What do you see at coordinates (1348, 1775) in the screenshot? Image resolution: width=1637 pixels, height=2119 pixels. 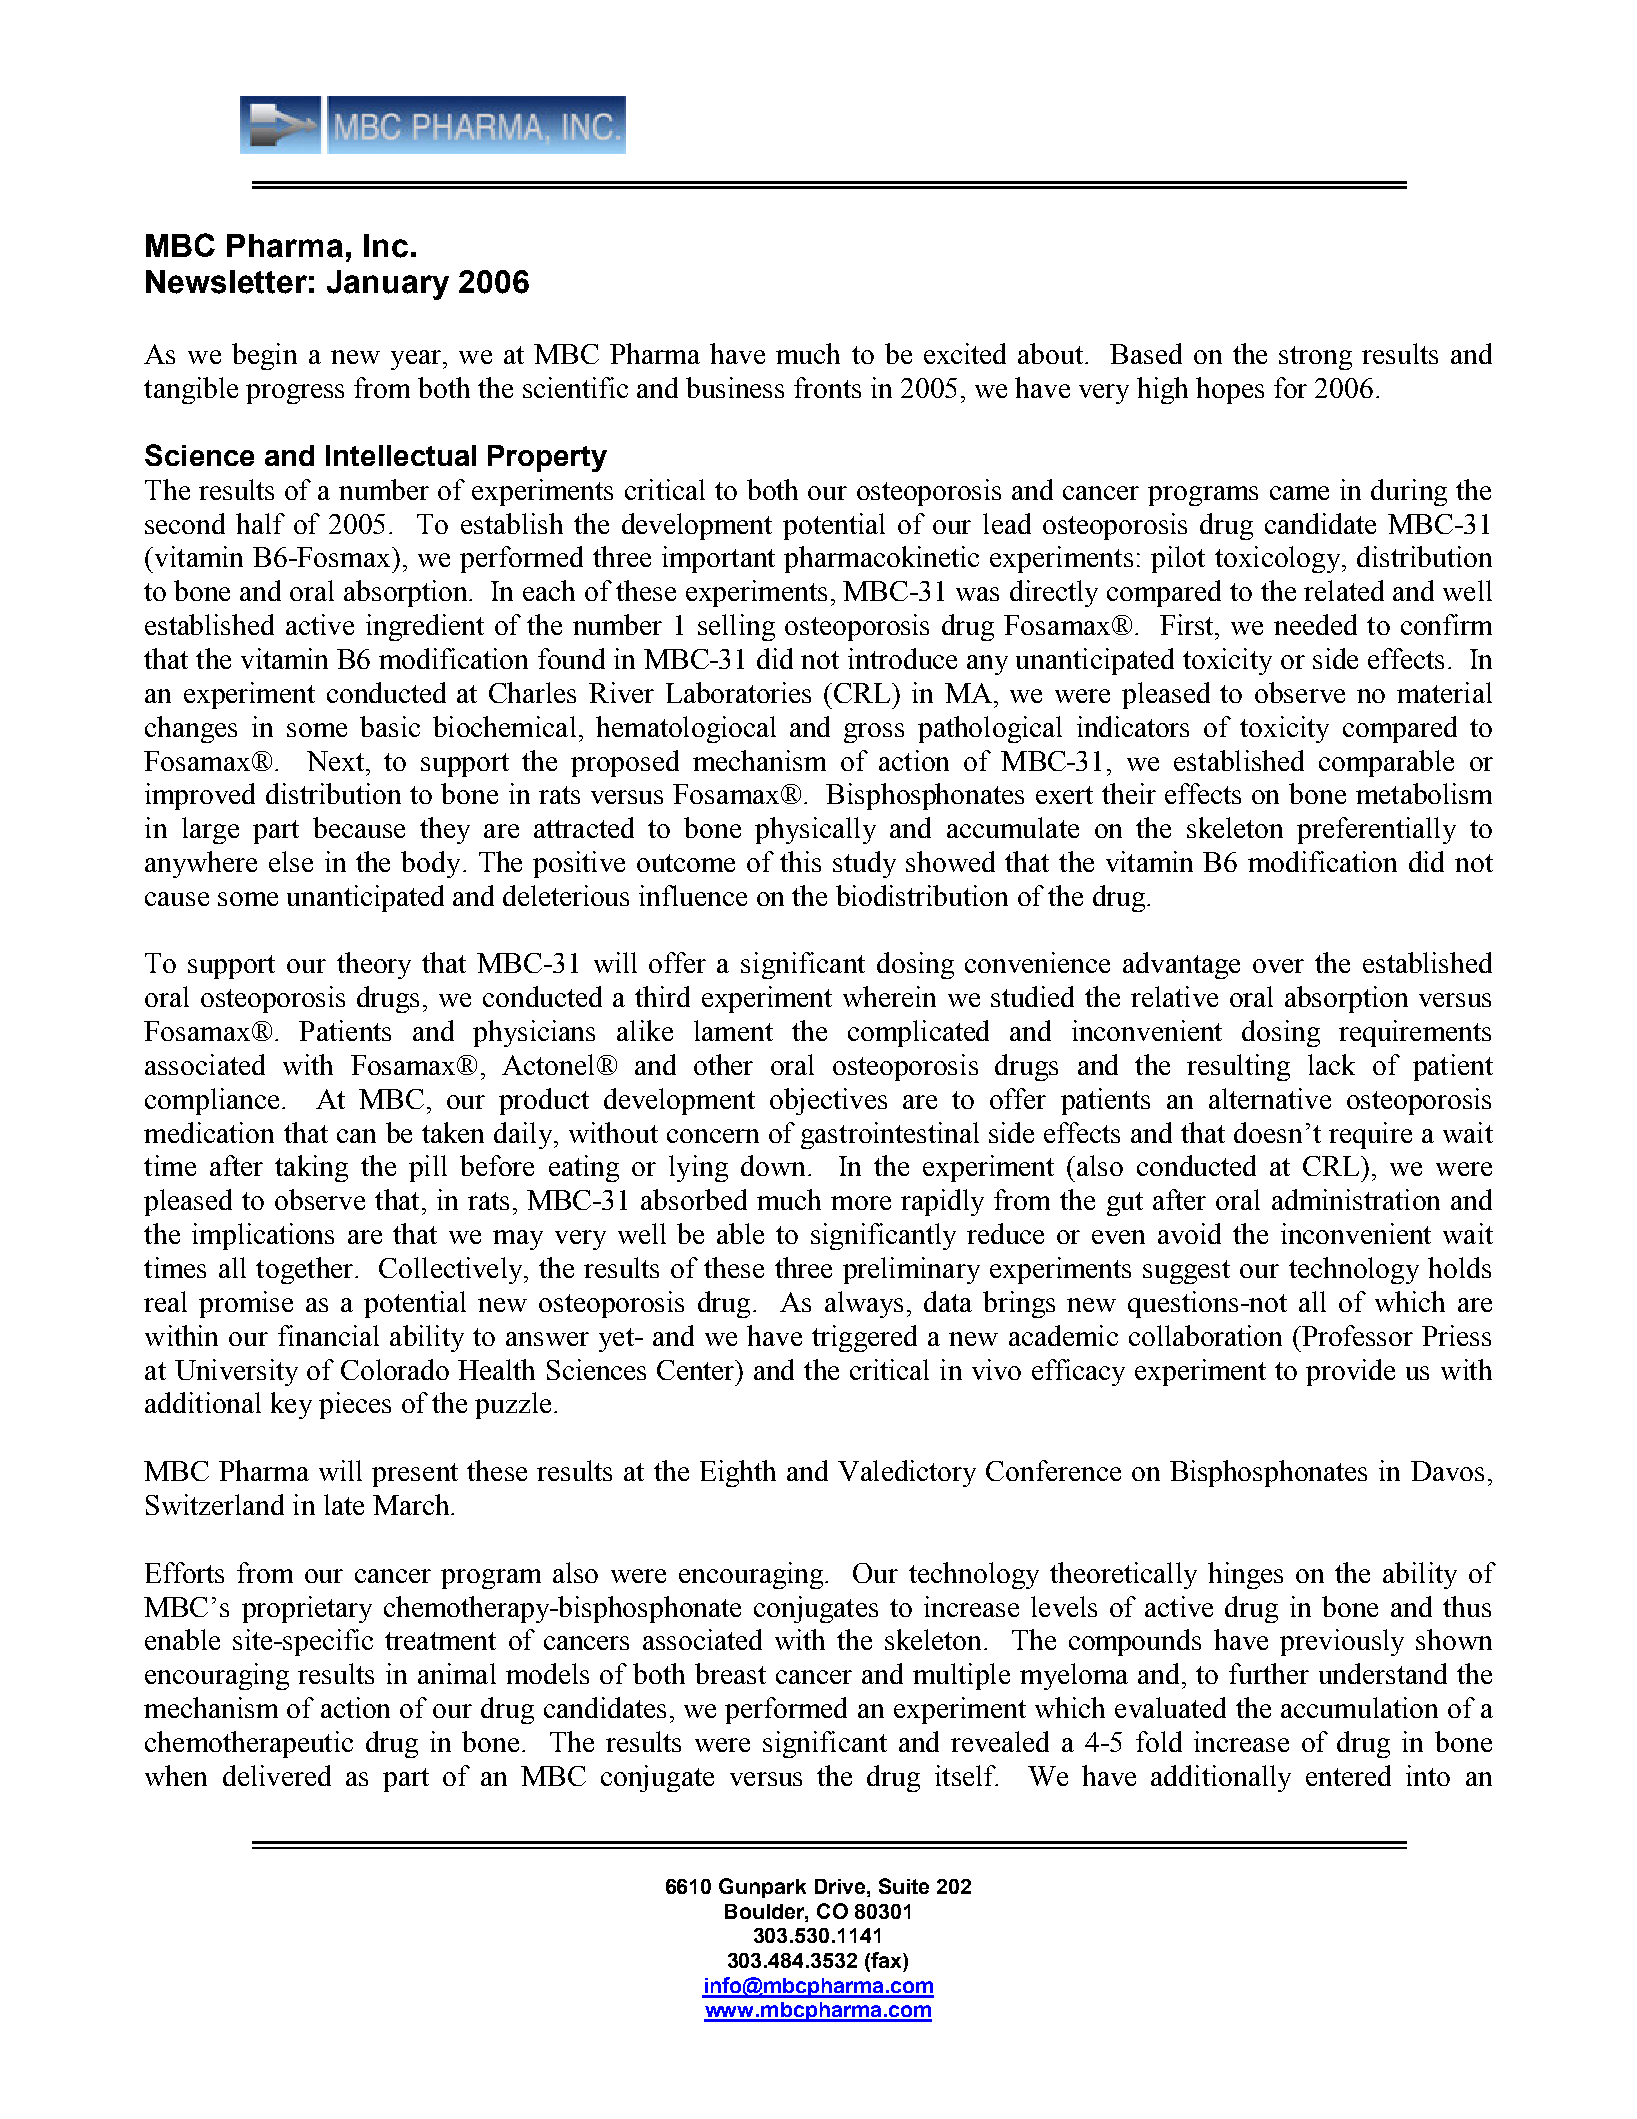 I see `entered` at bounding box center [1348, 1775].
